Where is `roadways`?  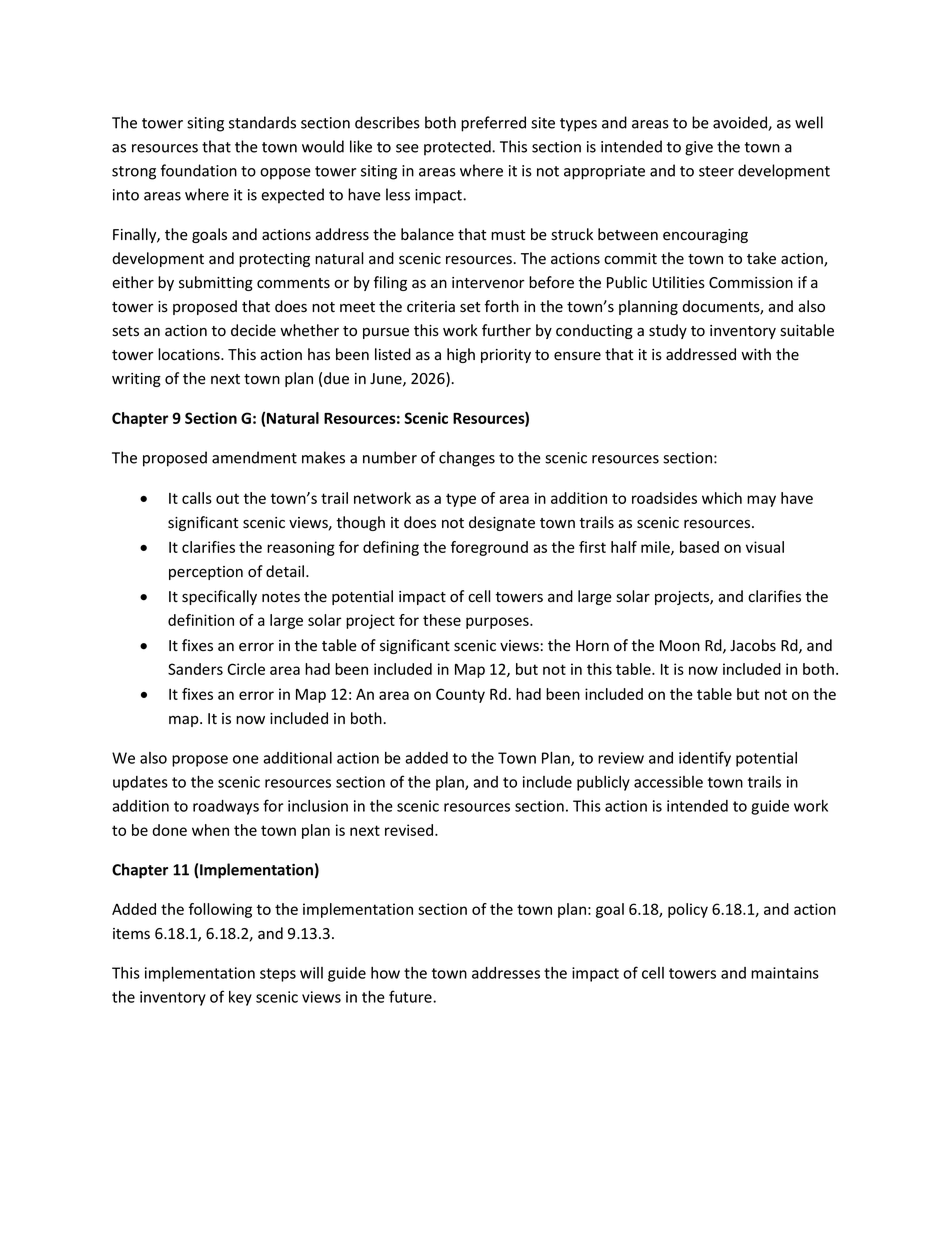 roadways is located at coordinates (226, 807).
